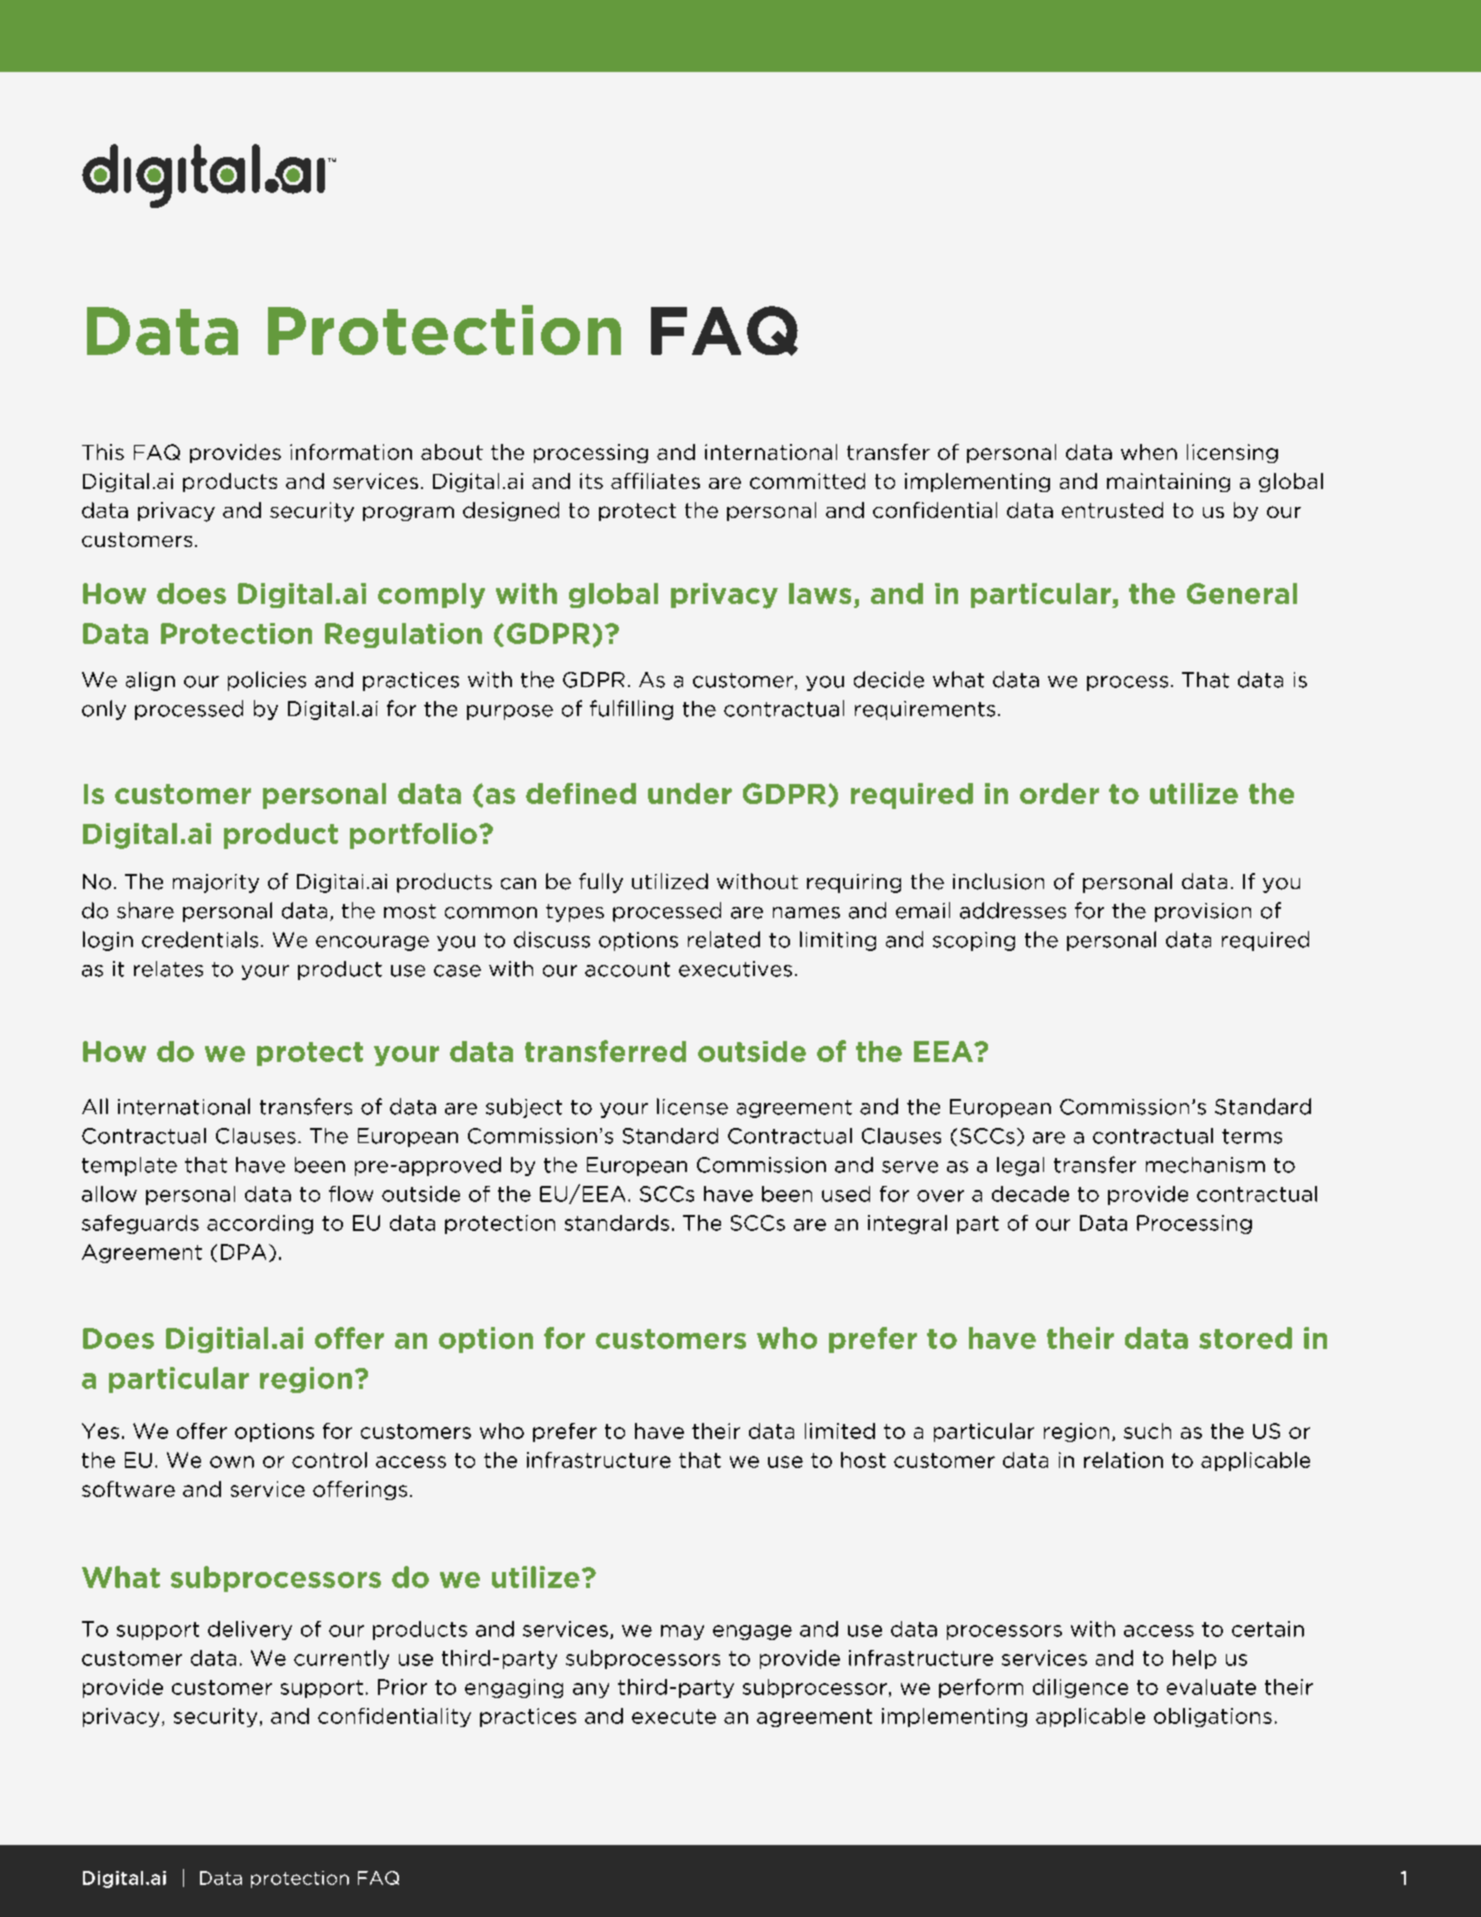 The width and height of the screenshot is (1481, 1917). Describe the element at coordinates (351, 452) in the screenshot. I see `information` at that location.
